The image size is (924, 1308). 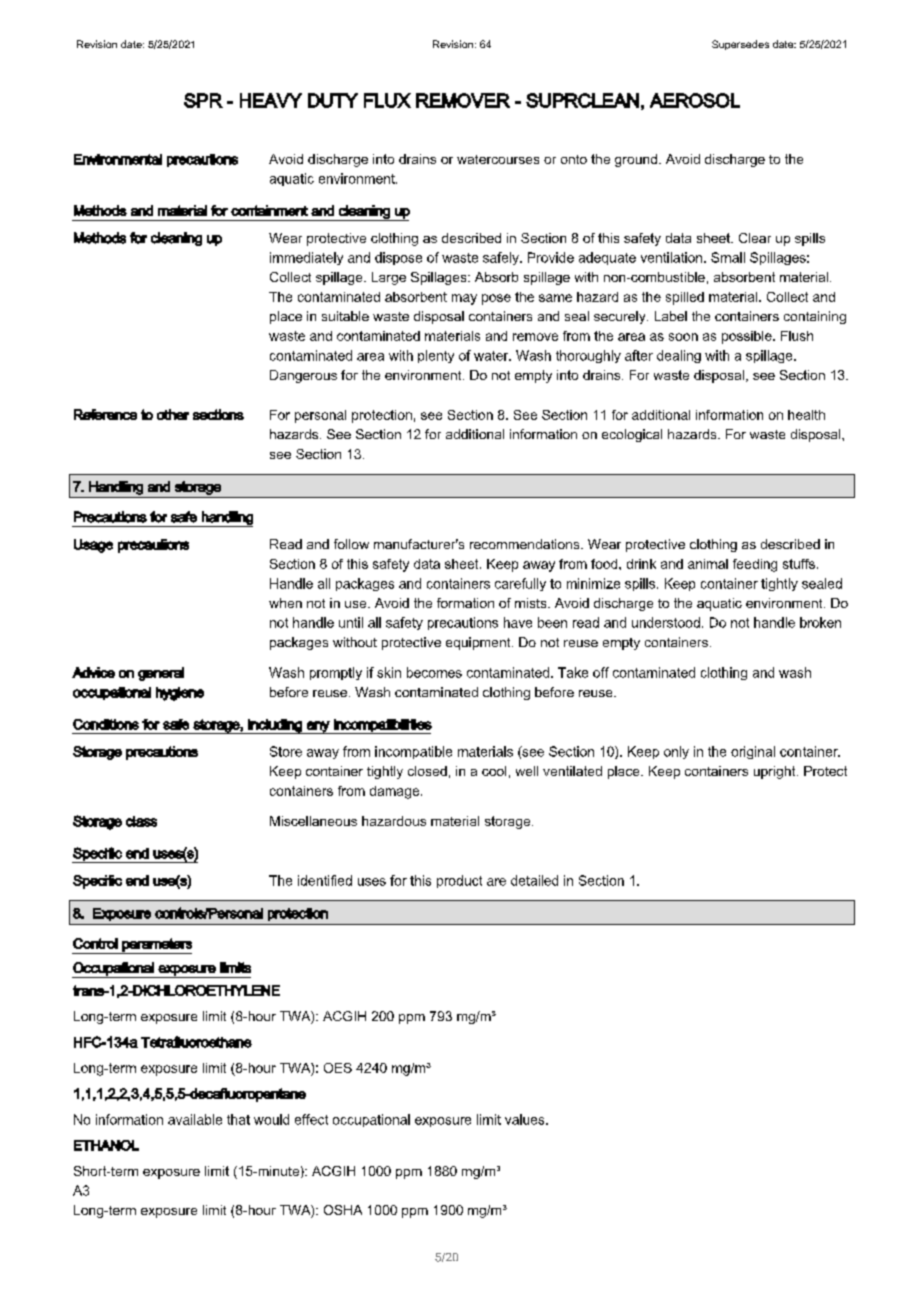 I want to click on plenty, so click(x=436, y=356).
